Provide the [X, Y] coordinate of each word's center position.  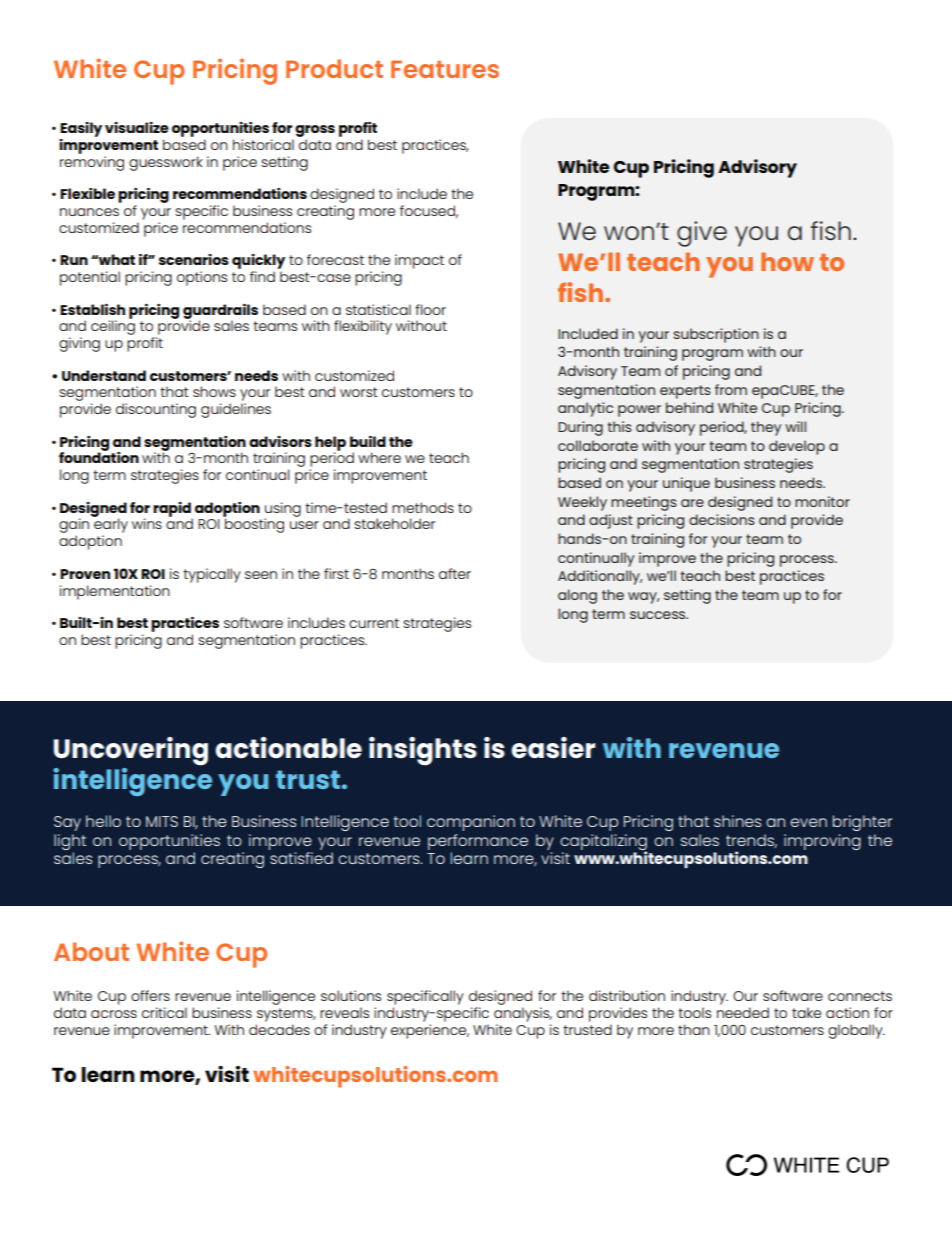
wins [147, 523]
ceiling [113, 326]
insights [423, 751]
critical [164, 1012]
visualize [137, 127]
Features [445, 69]
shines [737, 821]
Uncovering [131, 751]
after [455, 573]
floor [430, 309]
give [702, 234]
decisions [722, 519]
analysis [523, 1014]
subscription [716, 335]
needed [743, 1012]
